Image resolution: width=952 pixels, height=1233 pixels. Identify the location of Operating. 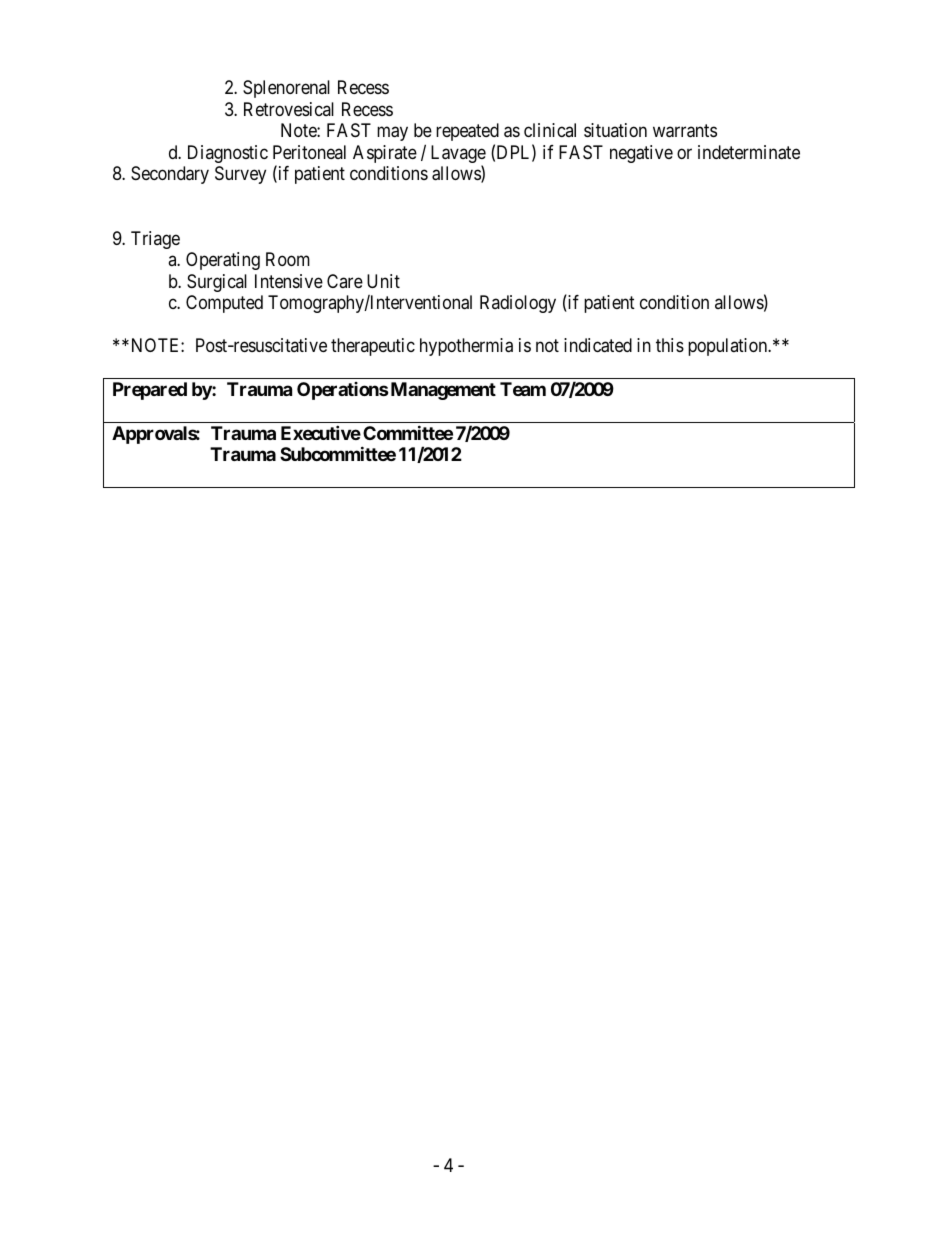
(223, 261).
